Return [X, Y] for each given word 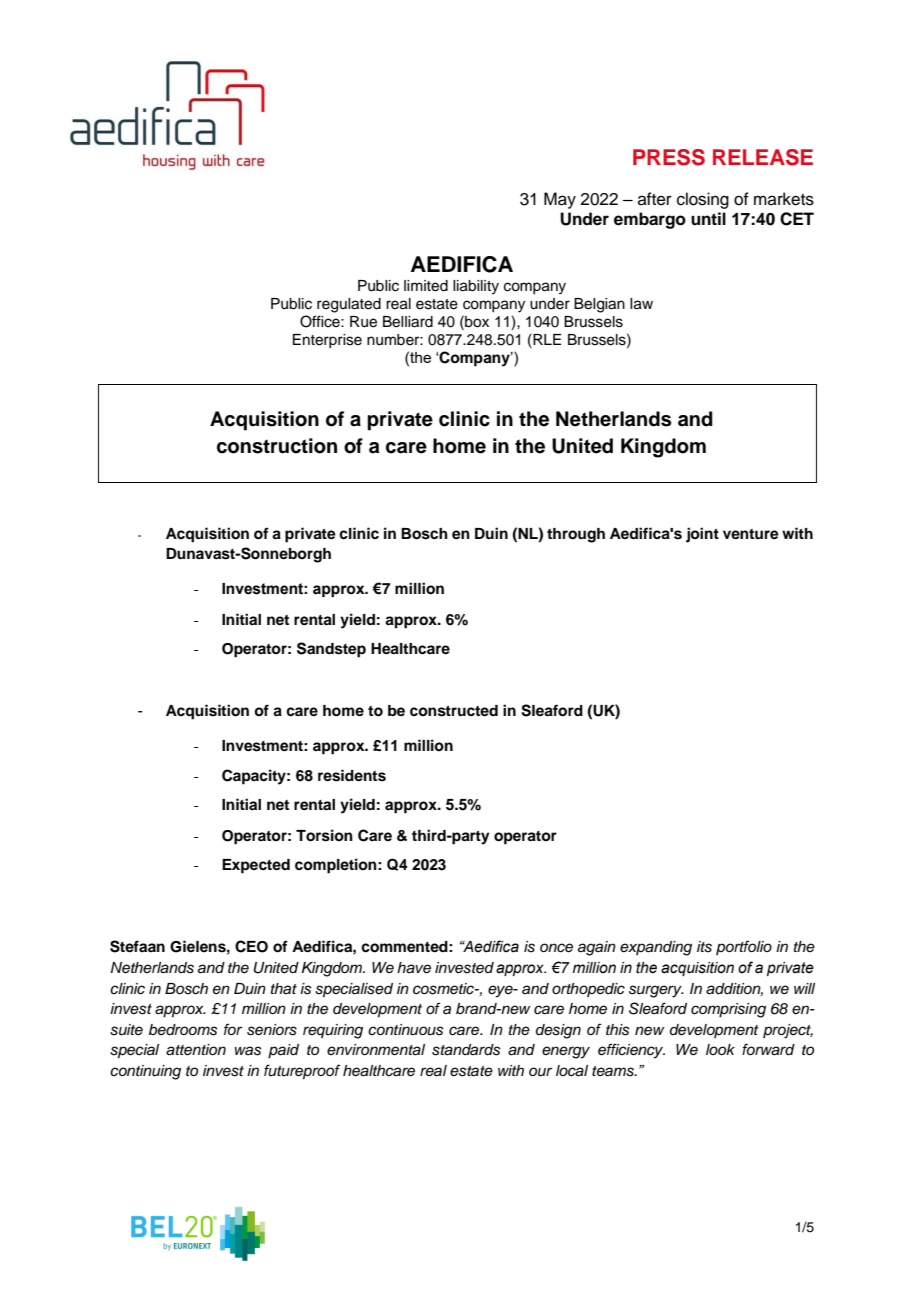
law [641, 304]
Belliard [408, 322]
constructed [454, 711]
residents [352, 775]
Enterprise [327, 341]
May [560, 200]
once [556, 948]
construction [277, 446]
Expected [256, 866]
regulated [349, 305]
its [704, 947]
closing [703, 200]
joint [702, 535]
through [576, 535]
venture [751, 534]
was [248, 1051]
